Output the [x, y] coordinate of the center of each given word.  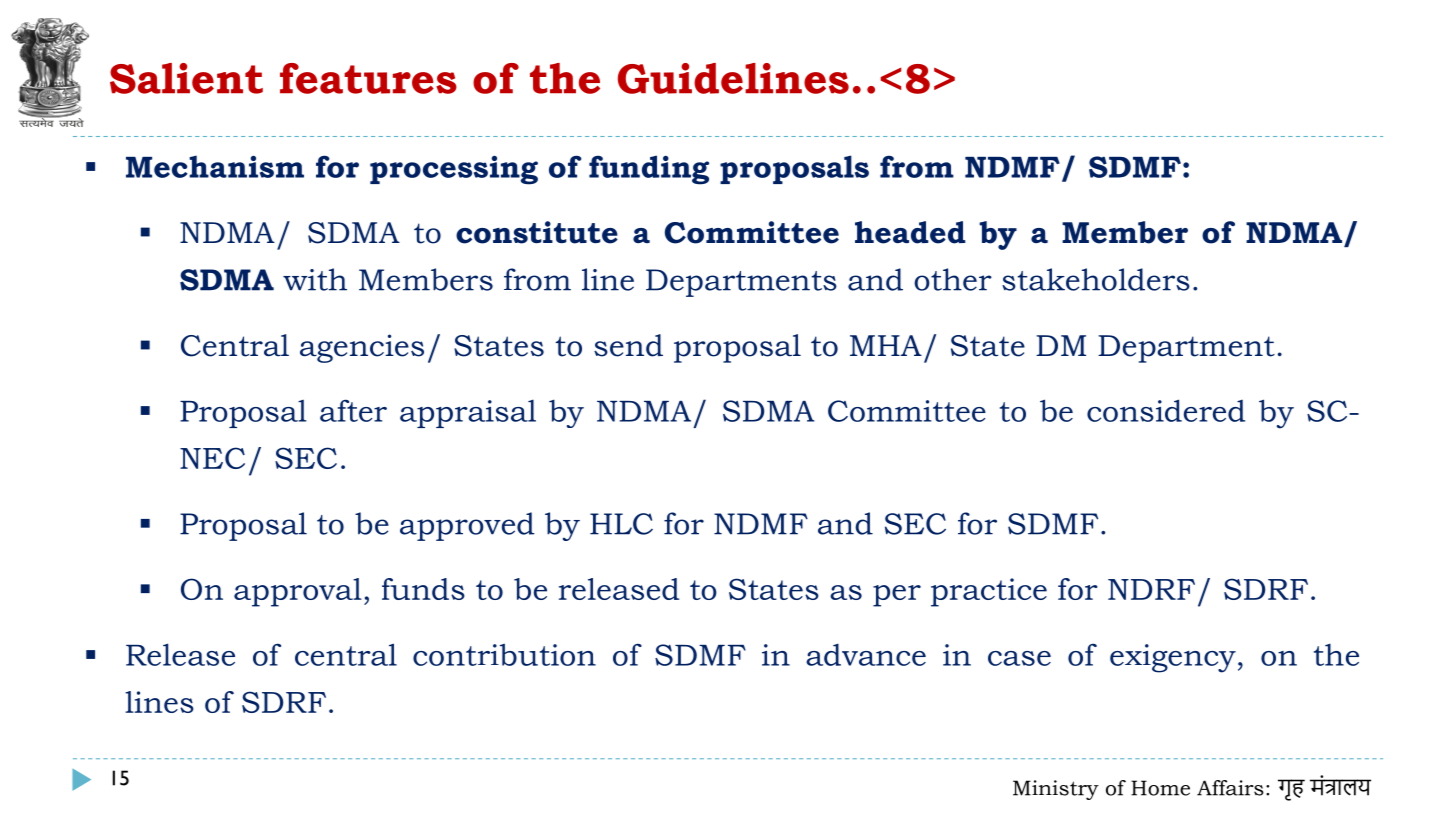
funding [649, 170]
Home [1160, 788]
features [368, 78]
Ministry [1056, 790]
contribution [504, 654]
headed [910, 232]
